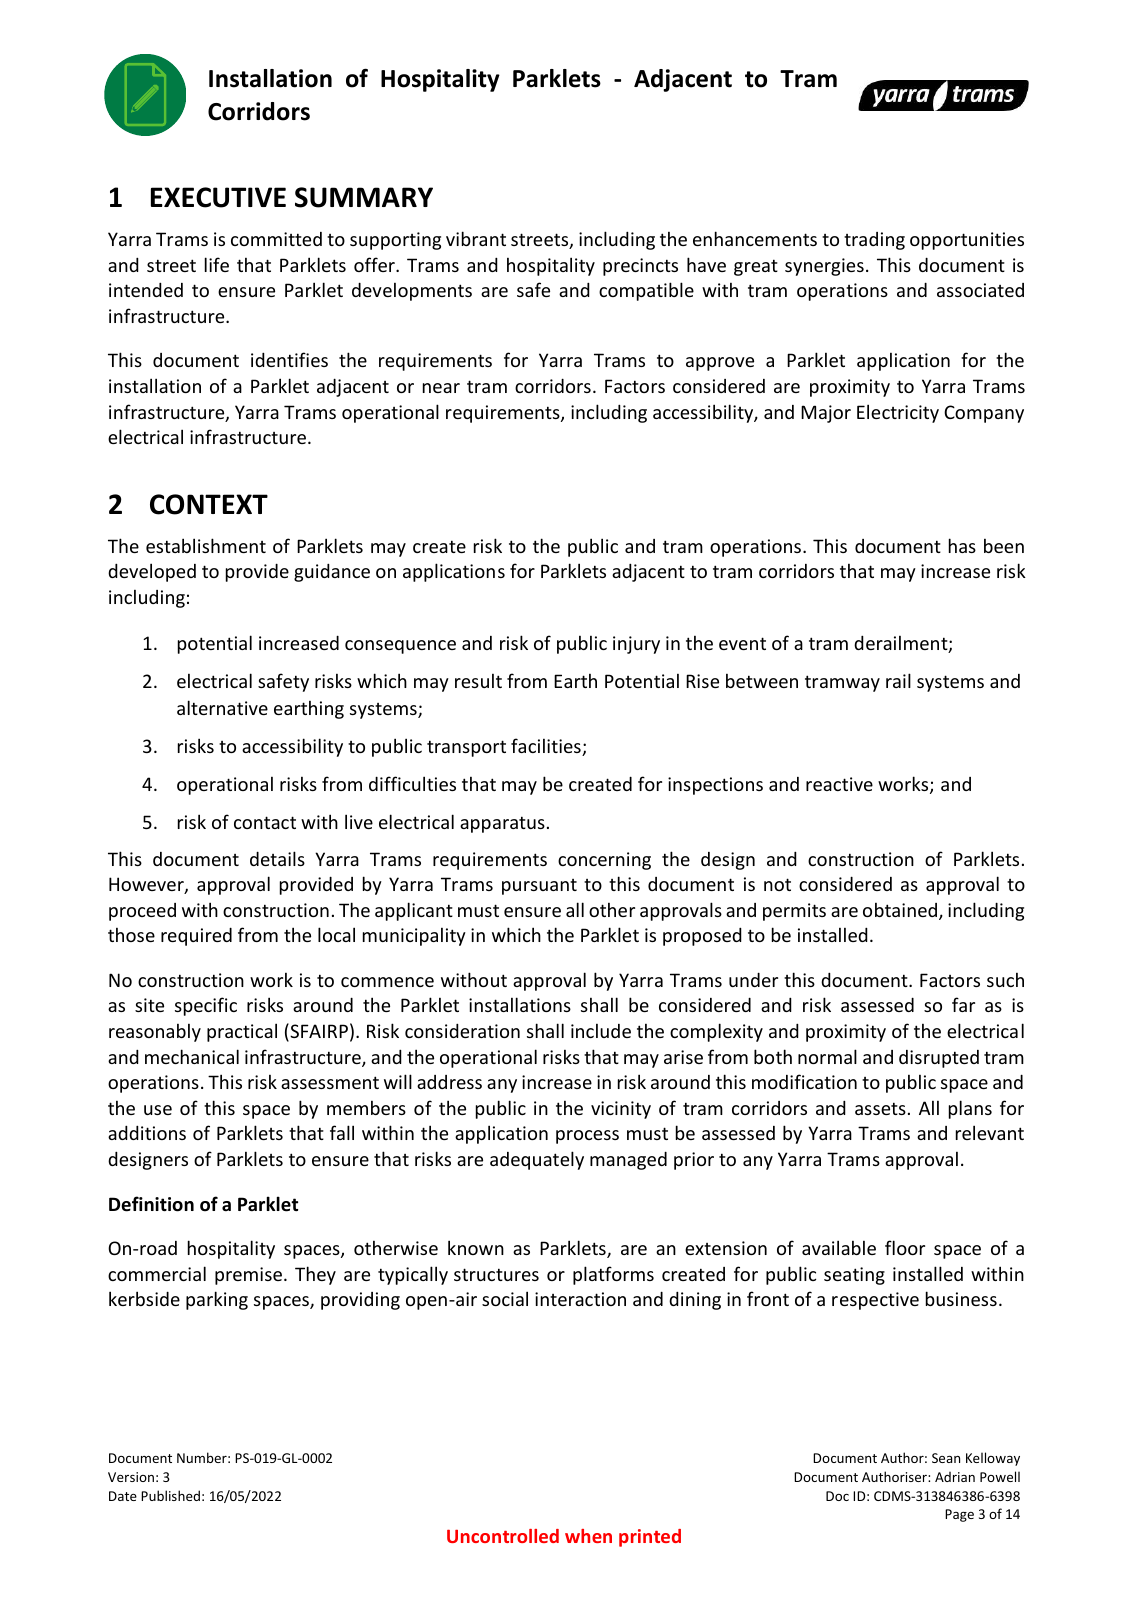 This image has height=1603, width=1134. What do you see at coordinates (640, 267) in the image?
I see `precincts` at bounding box center [640, 267].
